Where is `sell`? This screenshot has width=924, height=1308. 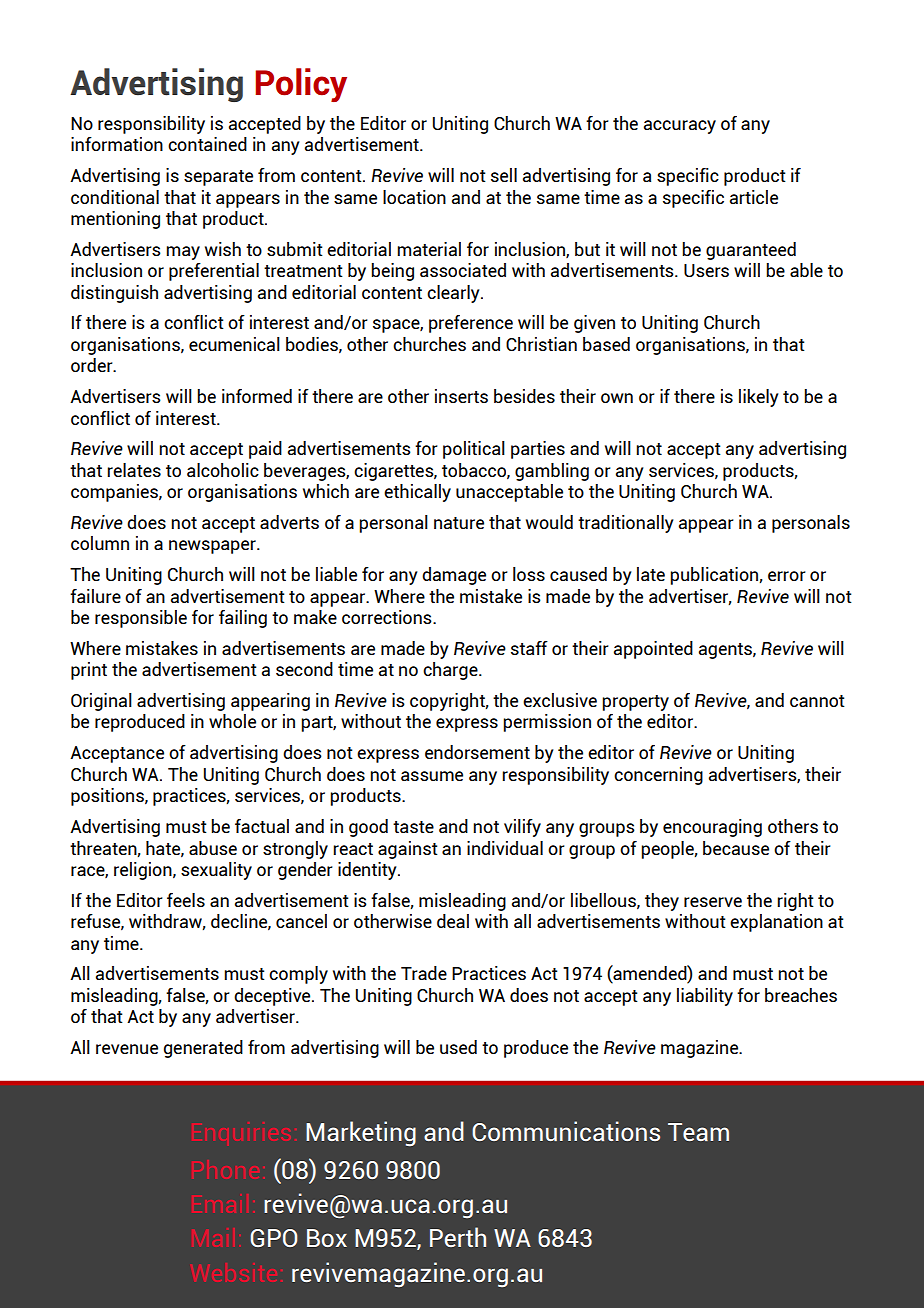
sell is located at coordinates (504, 175).
